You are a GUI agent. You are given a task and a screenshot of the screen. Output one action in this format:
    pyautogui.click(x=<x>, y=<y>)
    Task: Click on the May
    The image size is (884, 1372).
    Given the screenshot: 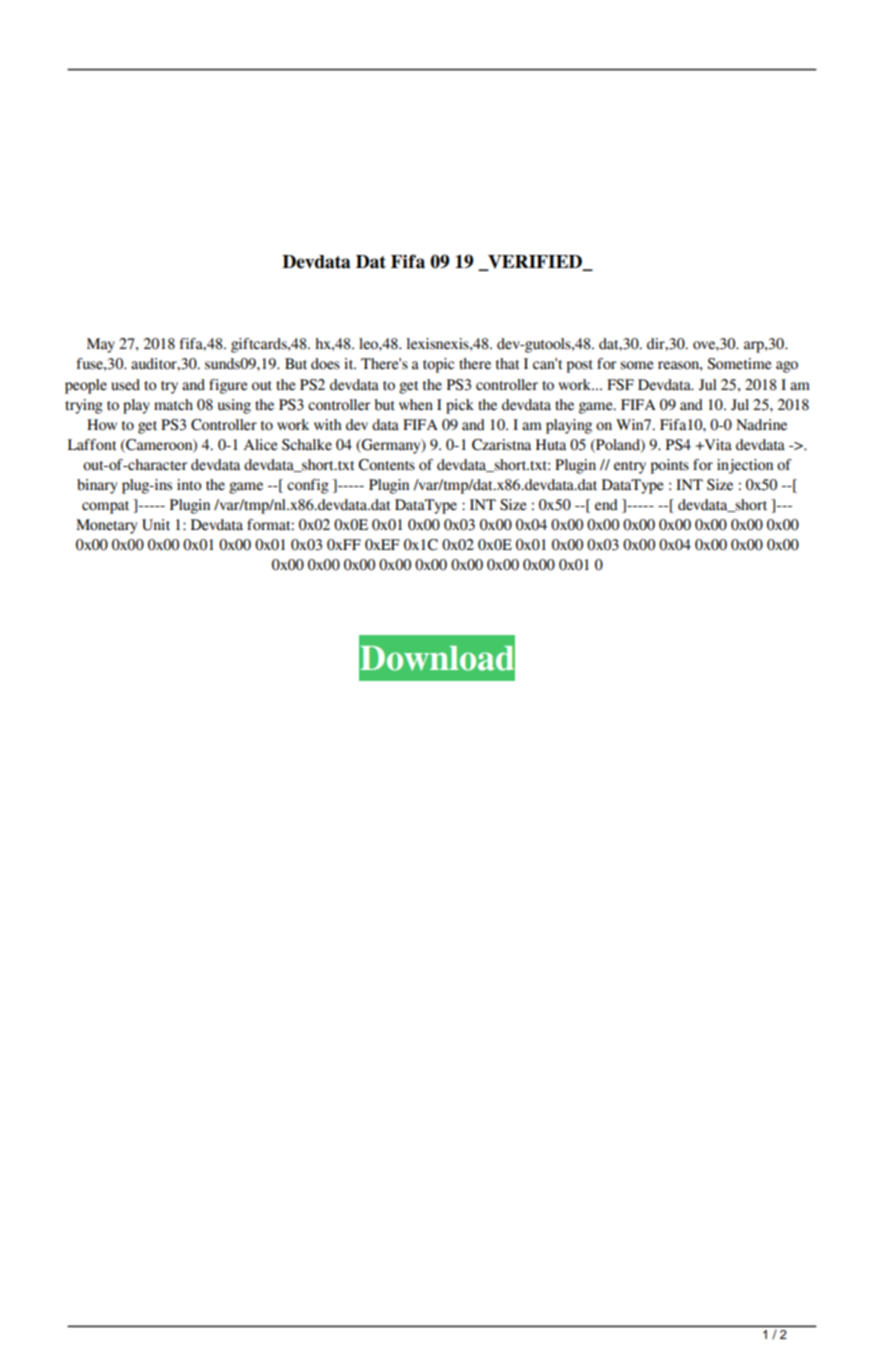 What is the action you would take?
    pyautogui.click(x=101, y=345)
